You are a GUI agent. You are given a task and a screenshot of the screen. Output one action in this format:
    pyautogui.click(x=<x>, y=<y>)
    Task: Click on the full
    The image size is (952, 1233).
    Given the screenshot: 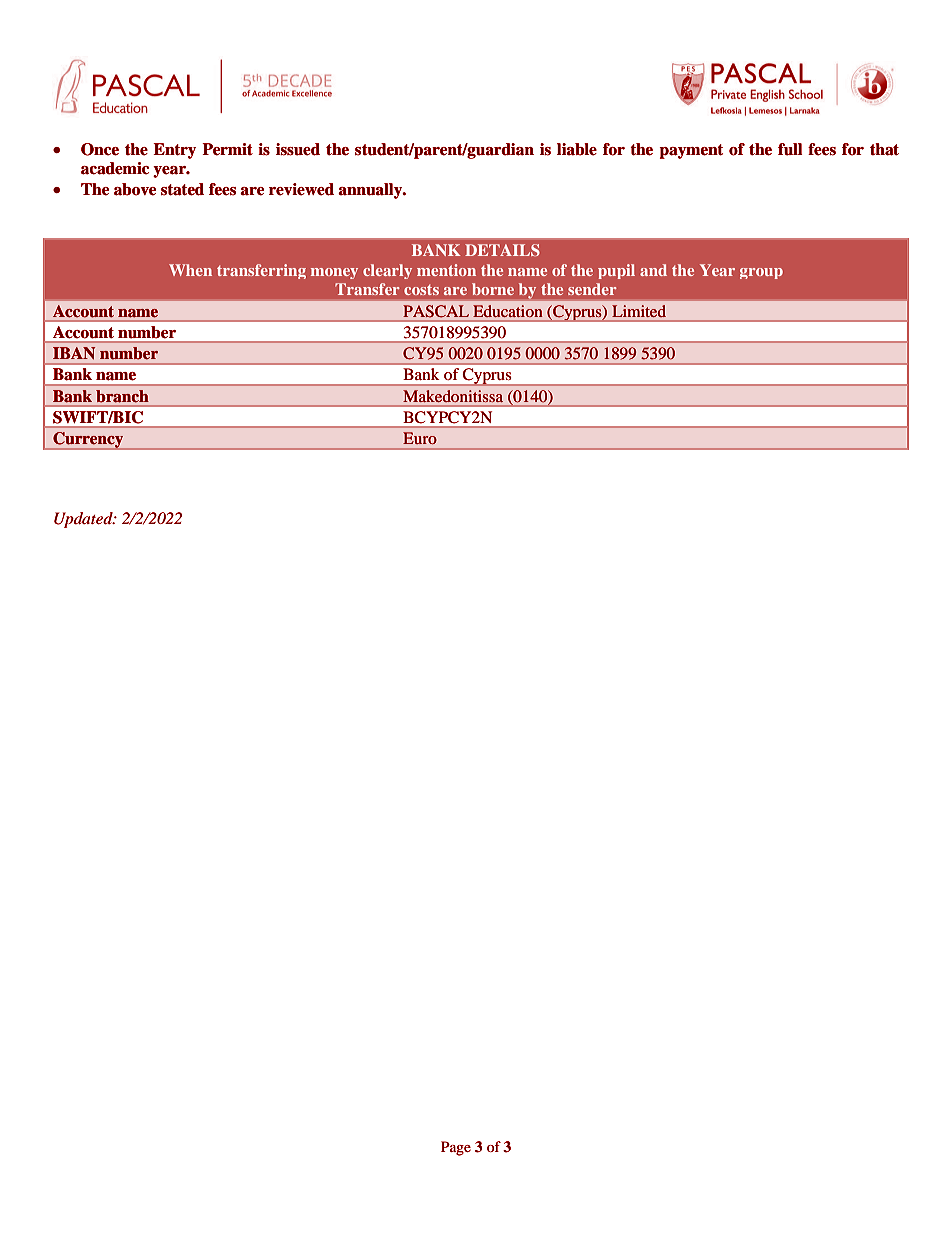 What is the action you would take?
    pyautogui.click(x=790, y=149)
